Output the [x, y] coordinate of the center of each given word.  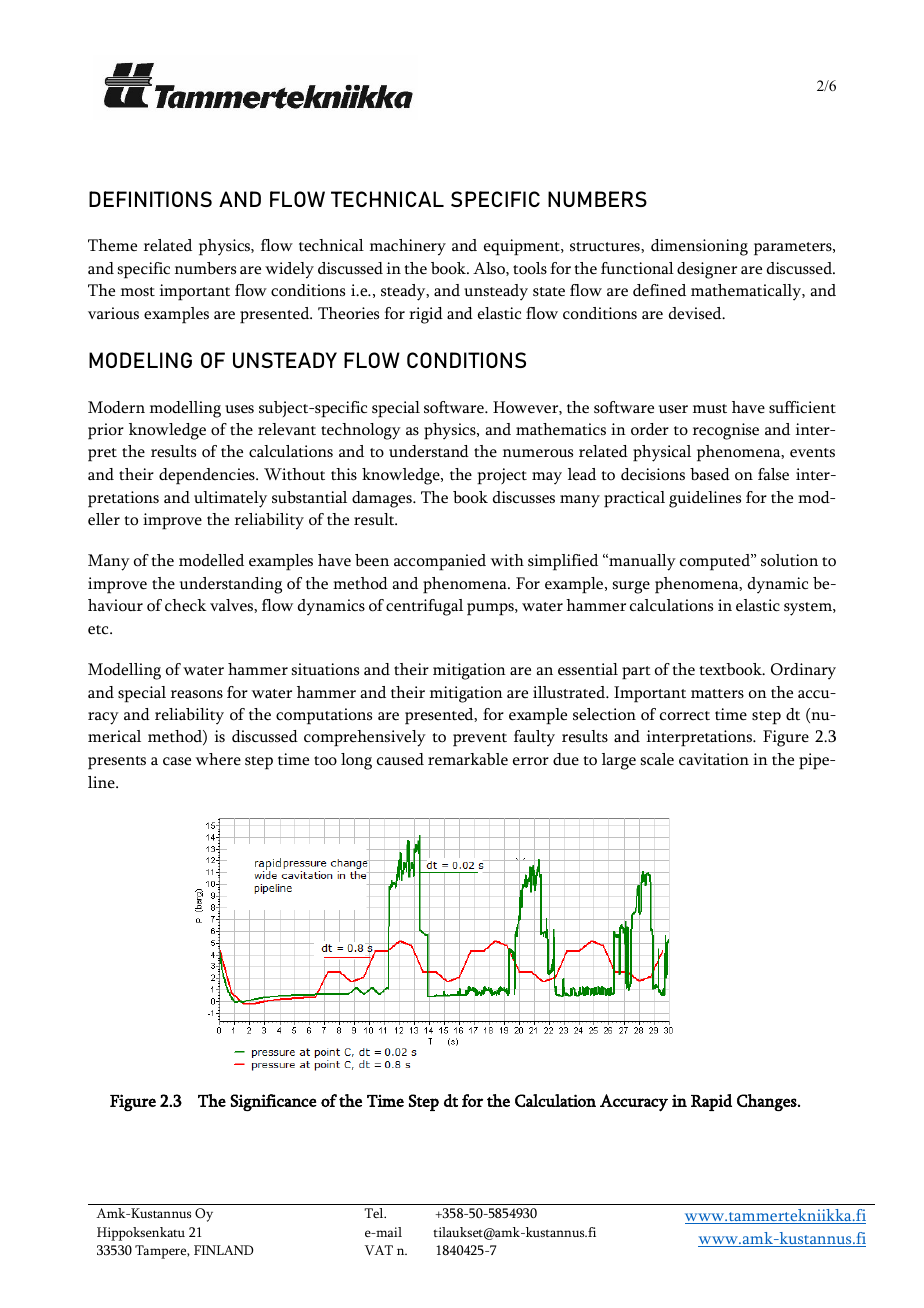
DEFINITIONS [150, 199]
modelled [211, 560]
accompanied [440, 562]
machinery [408, 247]
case [177, 761]
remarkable [468, 759]
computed [716, 562]
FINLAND [223, 1250]
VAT [379, 1250]
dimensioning [699, 247]
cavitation [714, 759]
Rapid [711, 1102]
